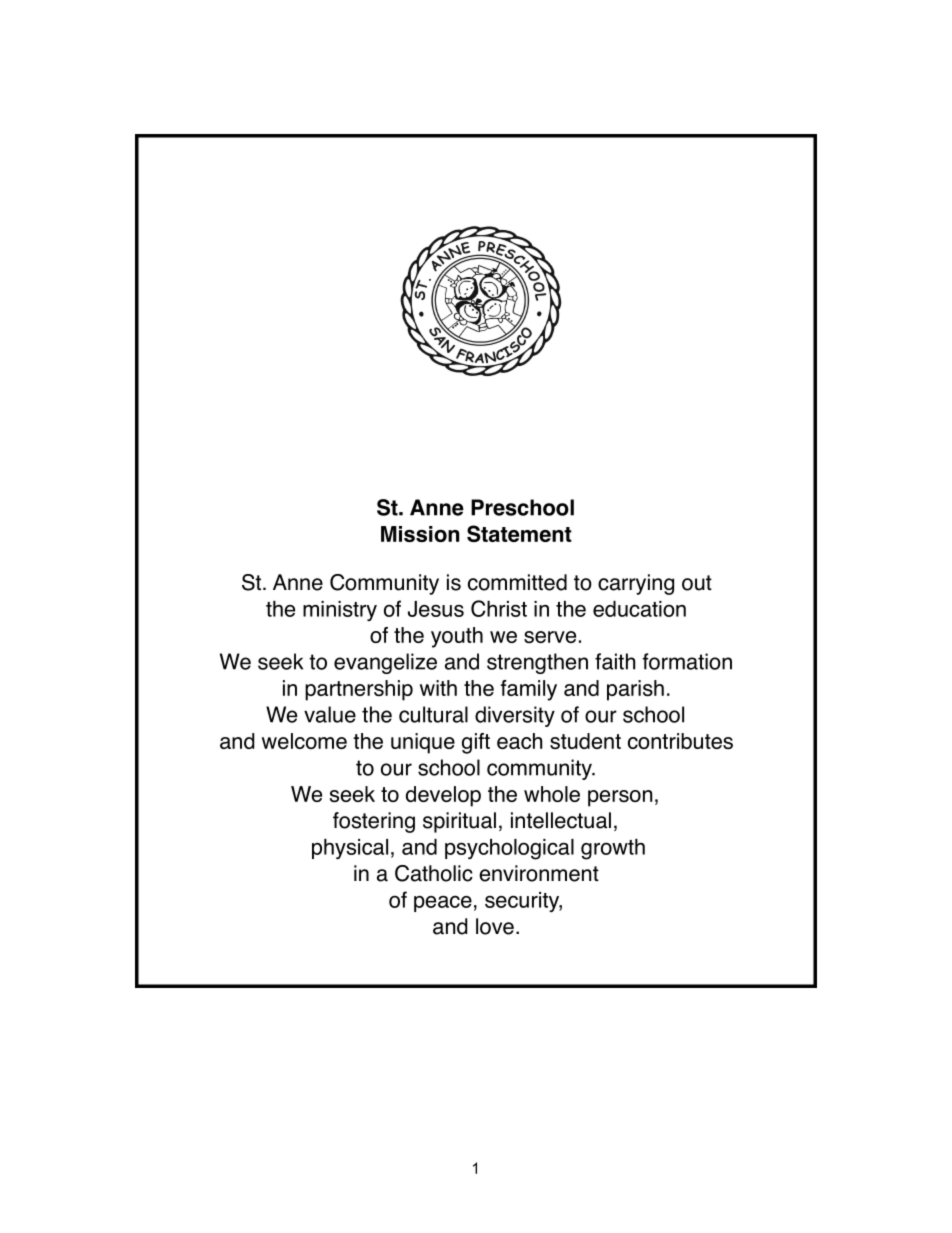 This screenshot has width=952, height=1233. What do you see at coordinates (420, 534) in the screenshot?
I see `Mission` at bounding box center [420, 534].
